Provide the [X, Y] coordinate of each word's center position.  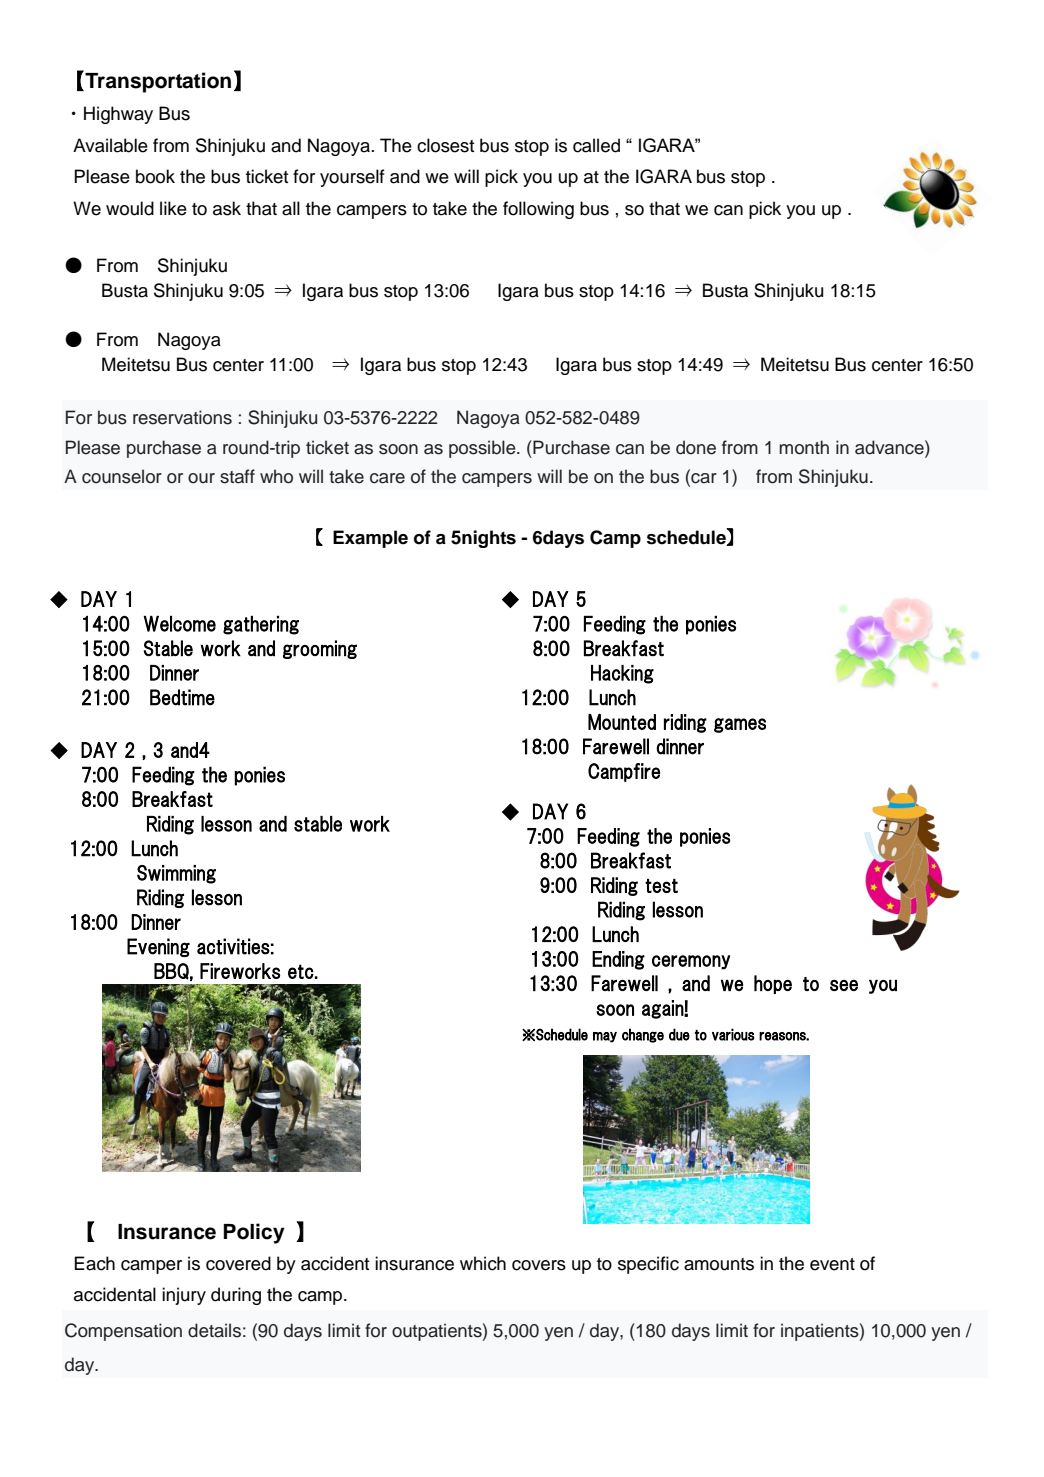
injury [184, 1296]
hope [773, 984]
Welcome [179, 624]
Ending [618, 960]
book [155, 176]
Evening [158, 947]
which [483, 1263]
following [538, 210]
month [804, 447]
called [596, 145]
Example [370, 539]
